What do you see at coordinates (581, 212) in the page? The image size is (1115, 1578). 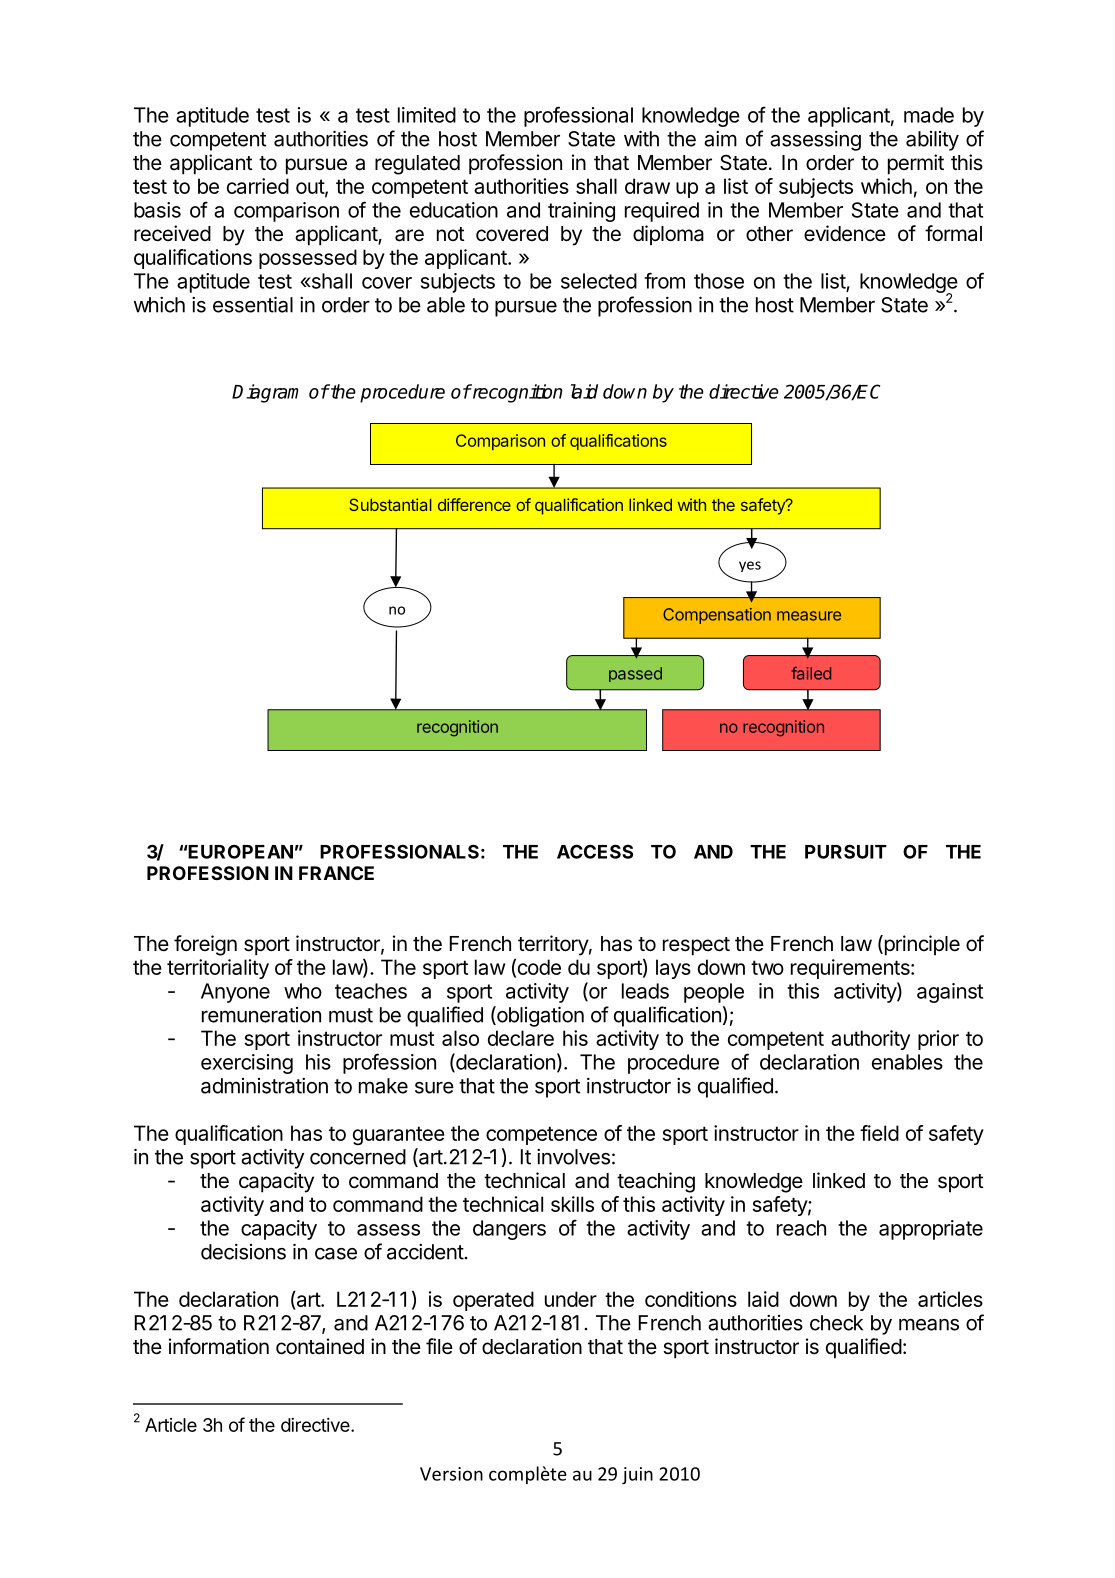 I see `training` at bounding box center [581, 212].
